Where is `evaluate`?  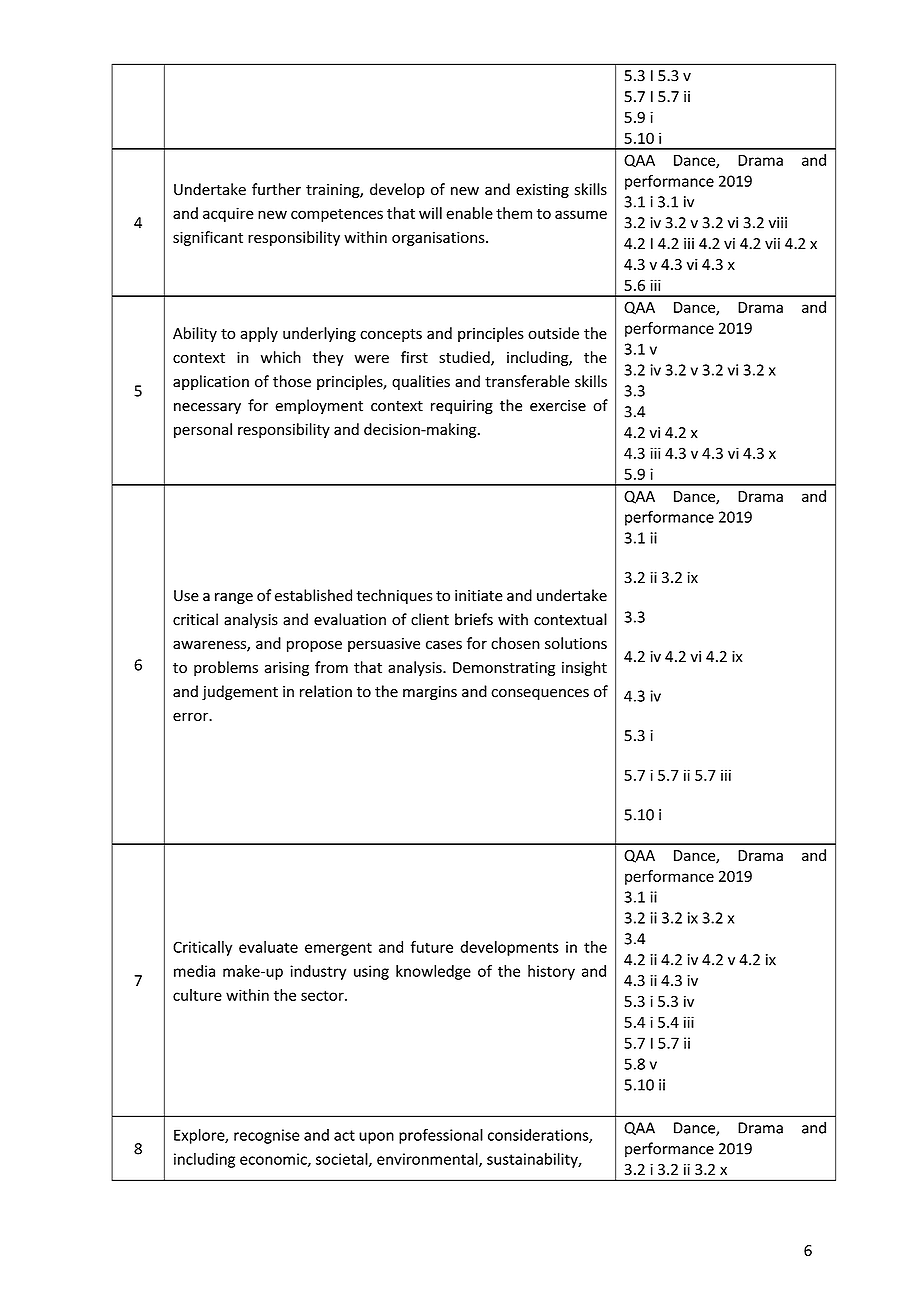
evaluate is located at coordinates (268, 947).
